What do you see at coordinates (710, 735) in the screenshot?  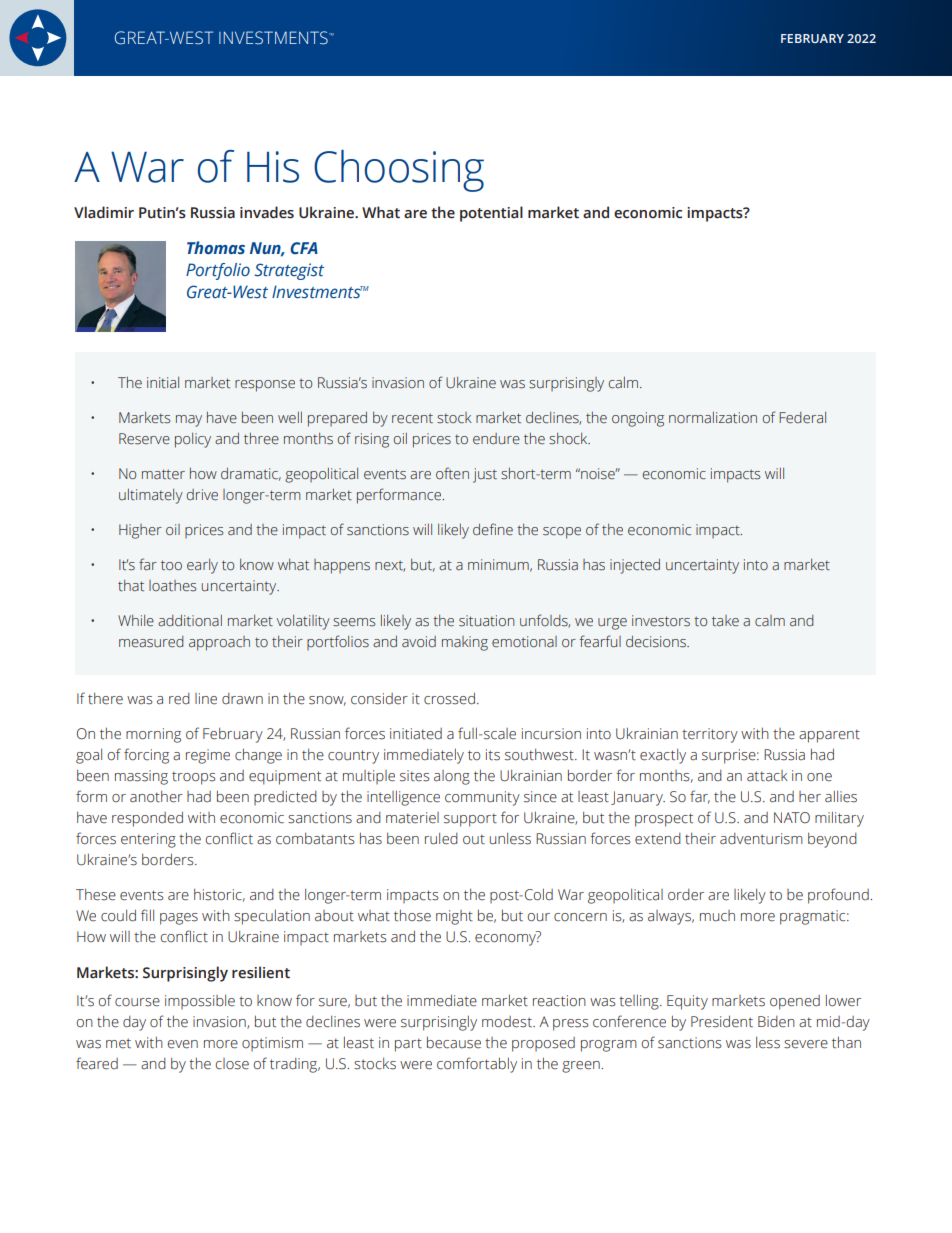 I see `territory` at bounding box center [710, 735].
